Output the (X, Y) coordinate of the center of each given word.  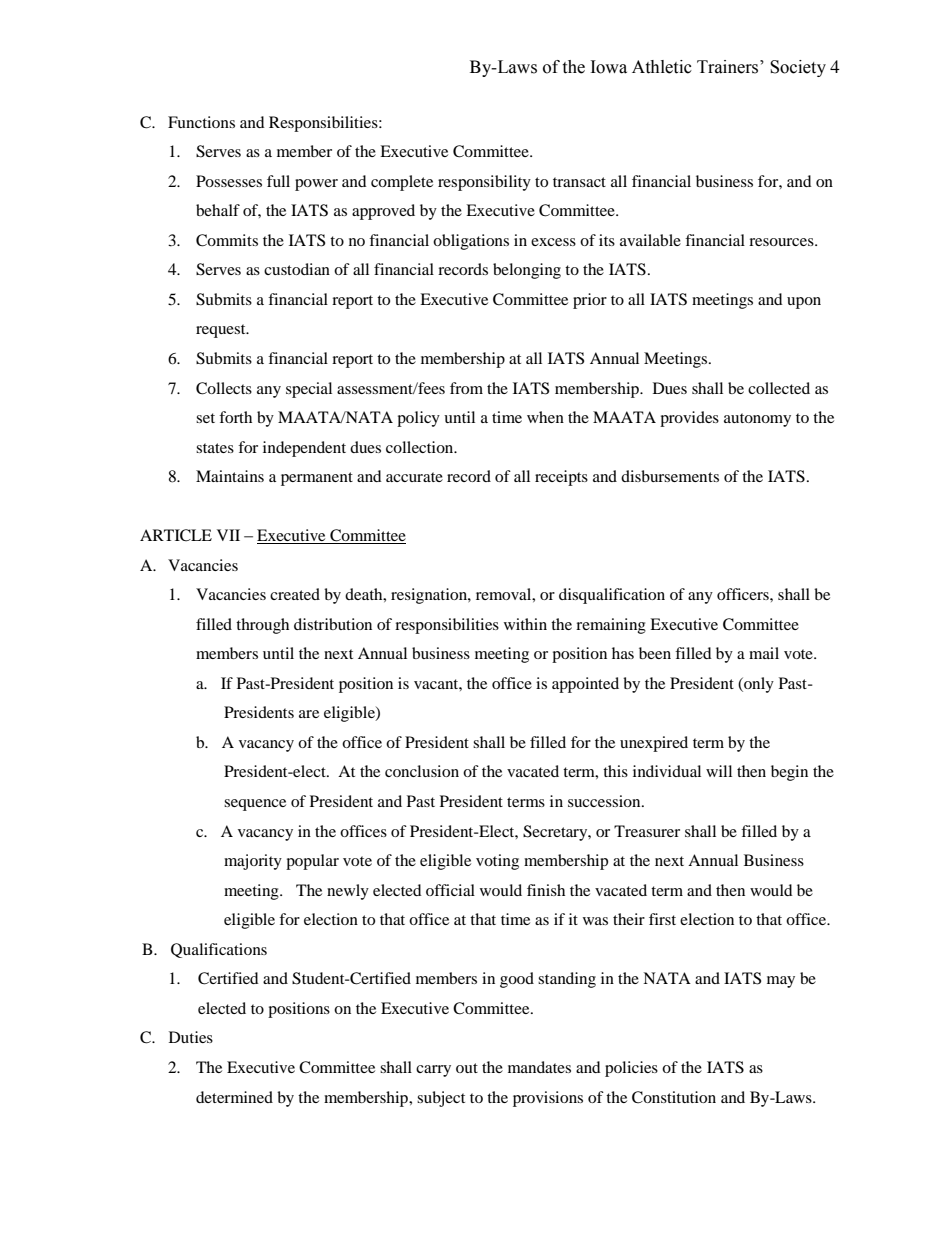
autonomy (757, 420)
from (466, 388)
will (719, 771)
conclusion (422, 771)
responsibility (484, 183)
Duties (191, 1037)
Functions (201, 122)
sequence (255, 805)
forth (235, 417)
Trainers (729, 67)
